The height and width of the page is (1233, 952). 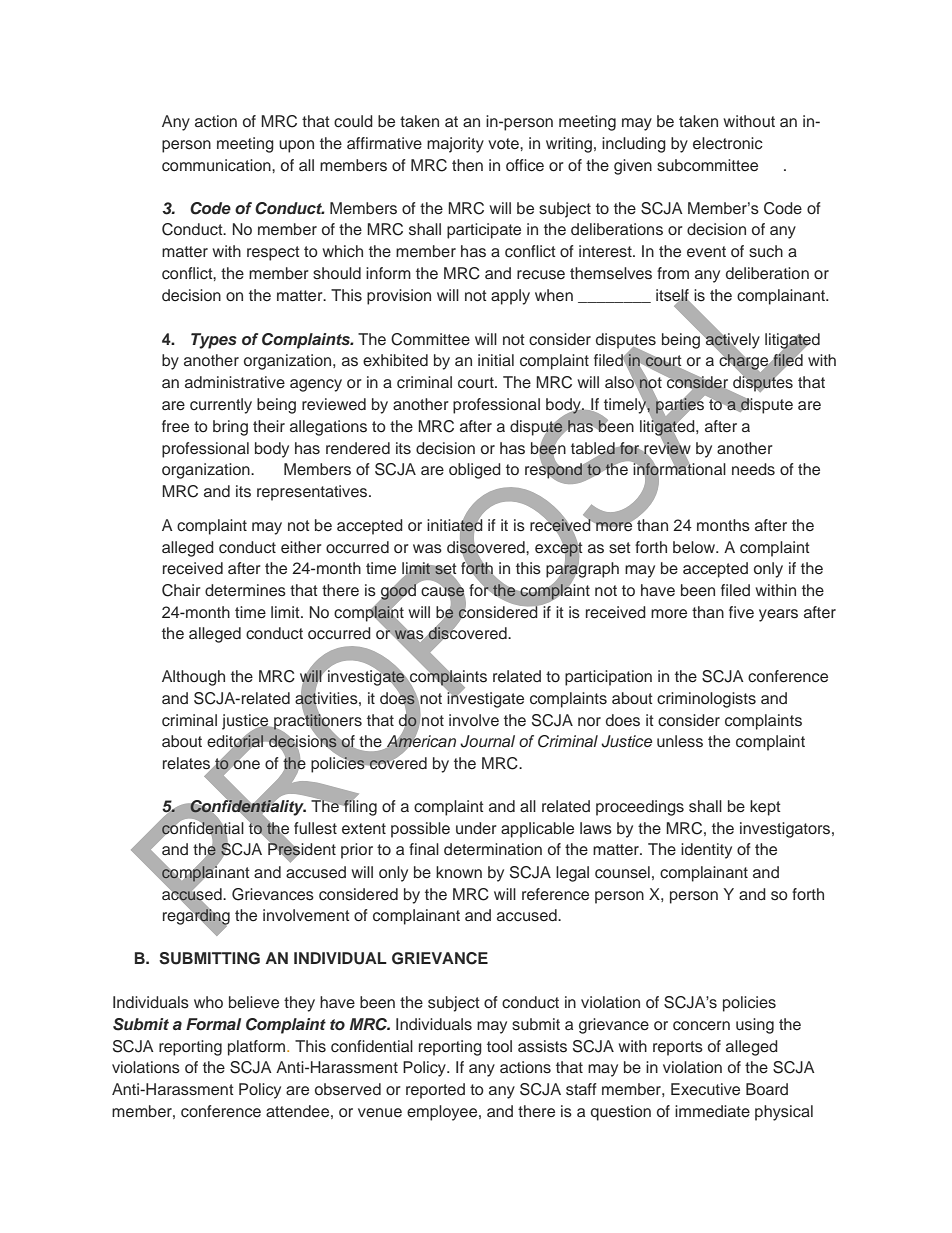 I want to click on then, so click(x=467, y=165).
